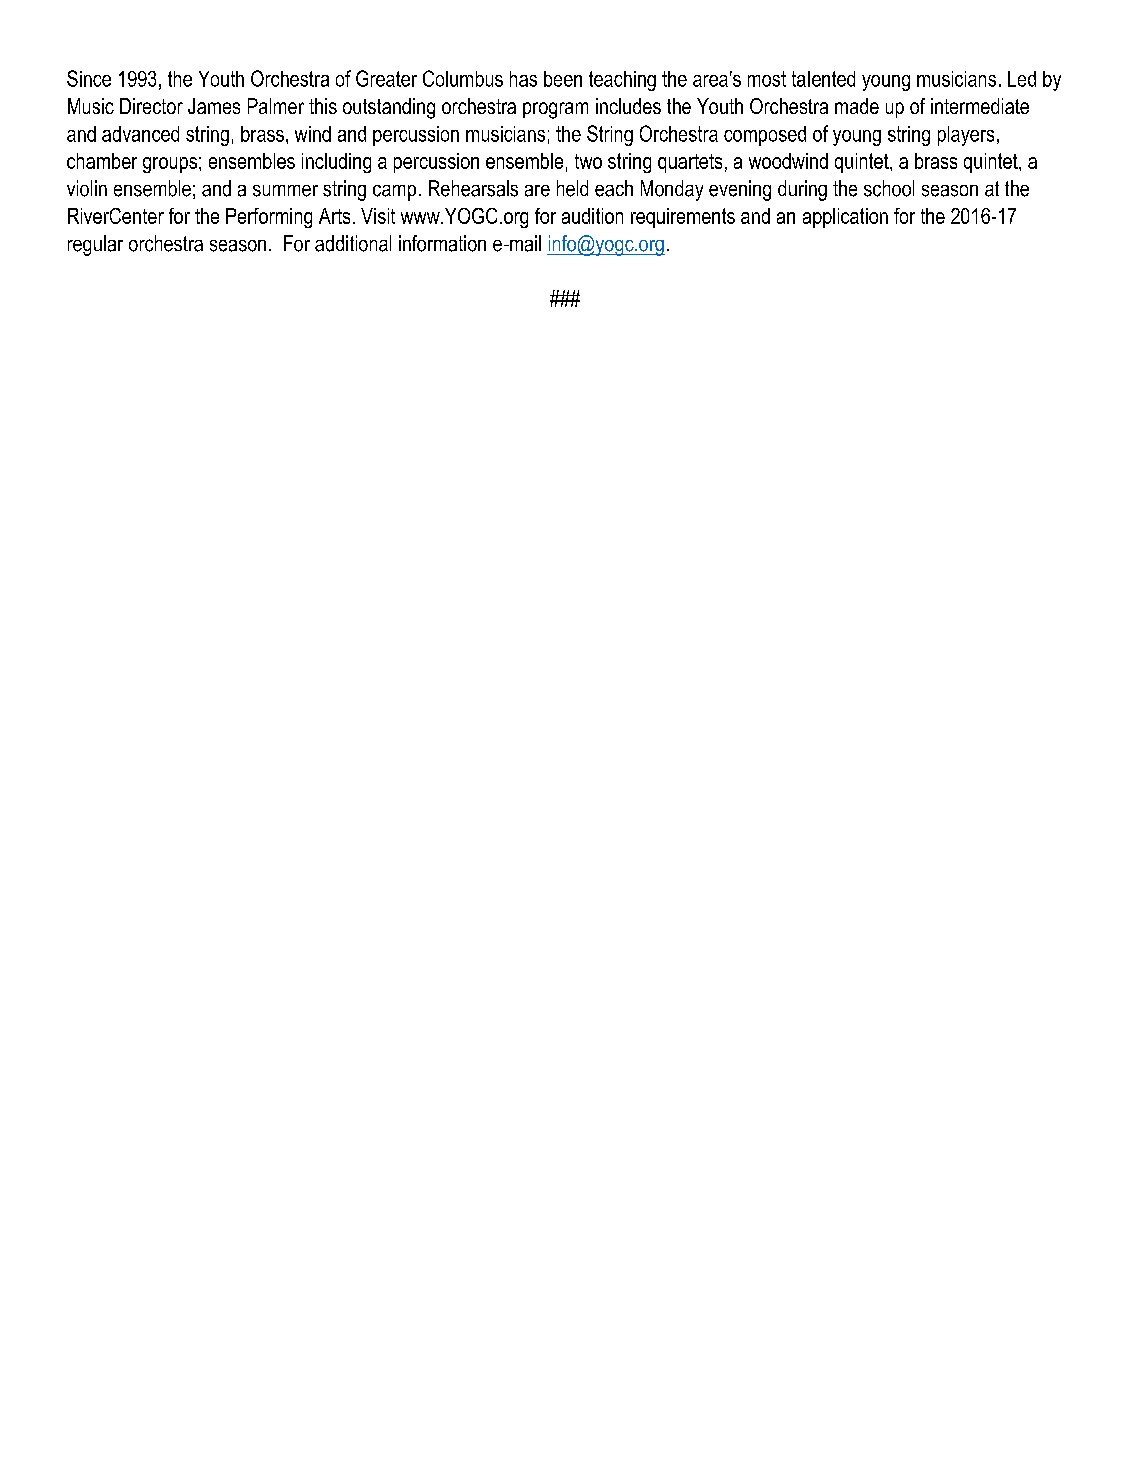 Image resolution: width=1130 pixels, height=1462 pixels. I want to click on regular, so click(95, 245).
